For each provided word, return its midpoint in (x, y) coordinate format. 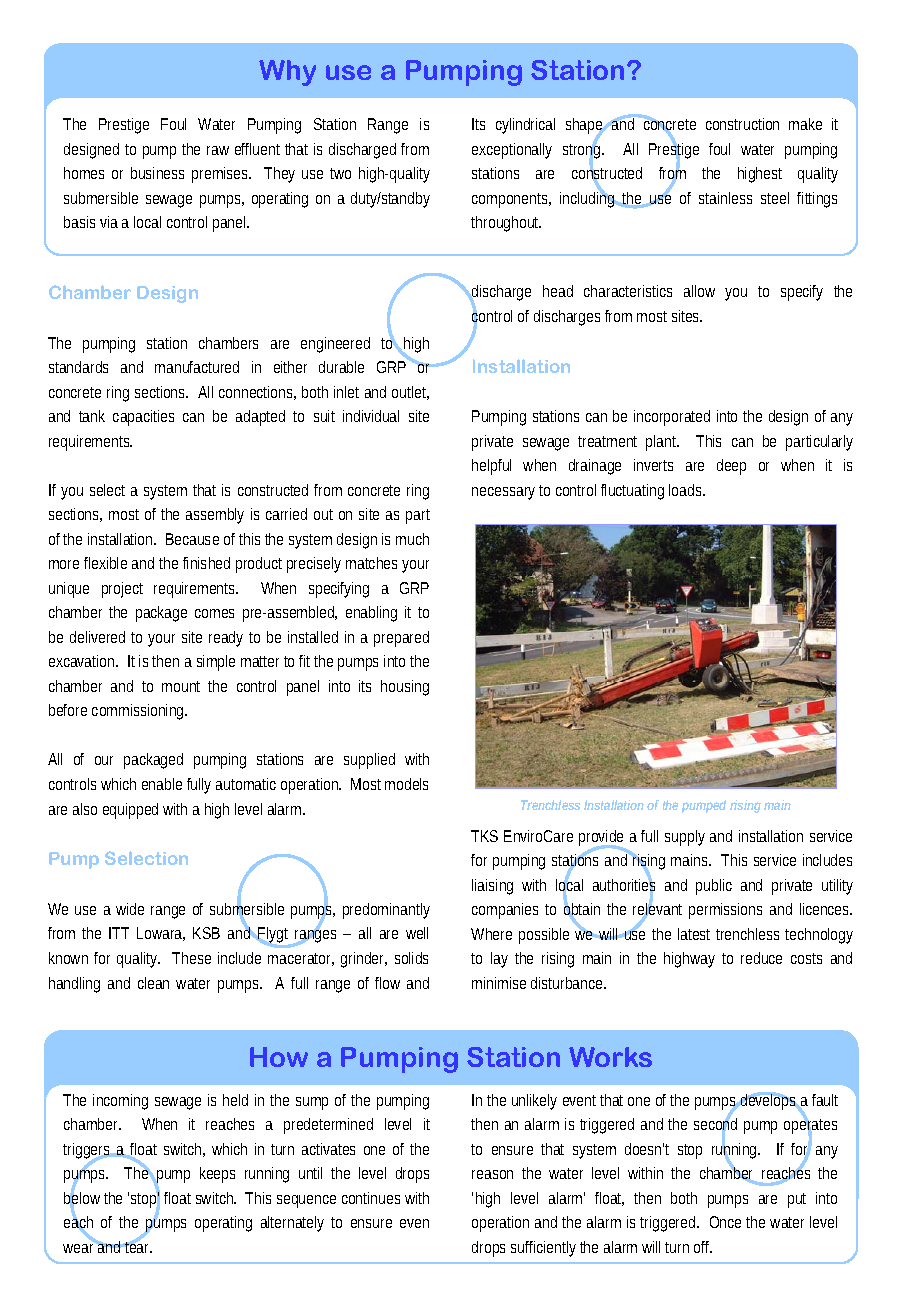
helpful (491, 467)
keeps (217, 1175)
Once (725, 1222)
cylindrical (525, 126)
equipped (130, 811)
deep (731, 467)
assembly (215, 516)
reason (492, 1174)
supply (685, 838)
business (157, 173)
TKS (484, 836)
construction (742, 124)
